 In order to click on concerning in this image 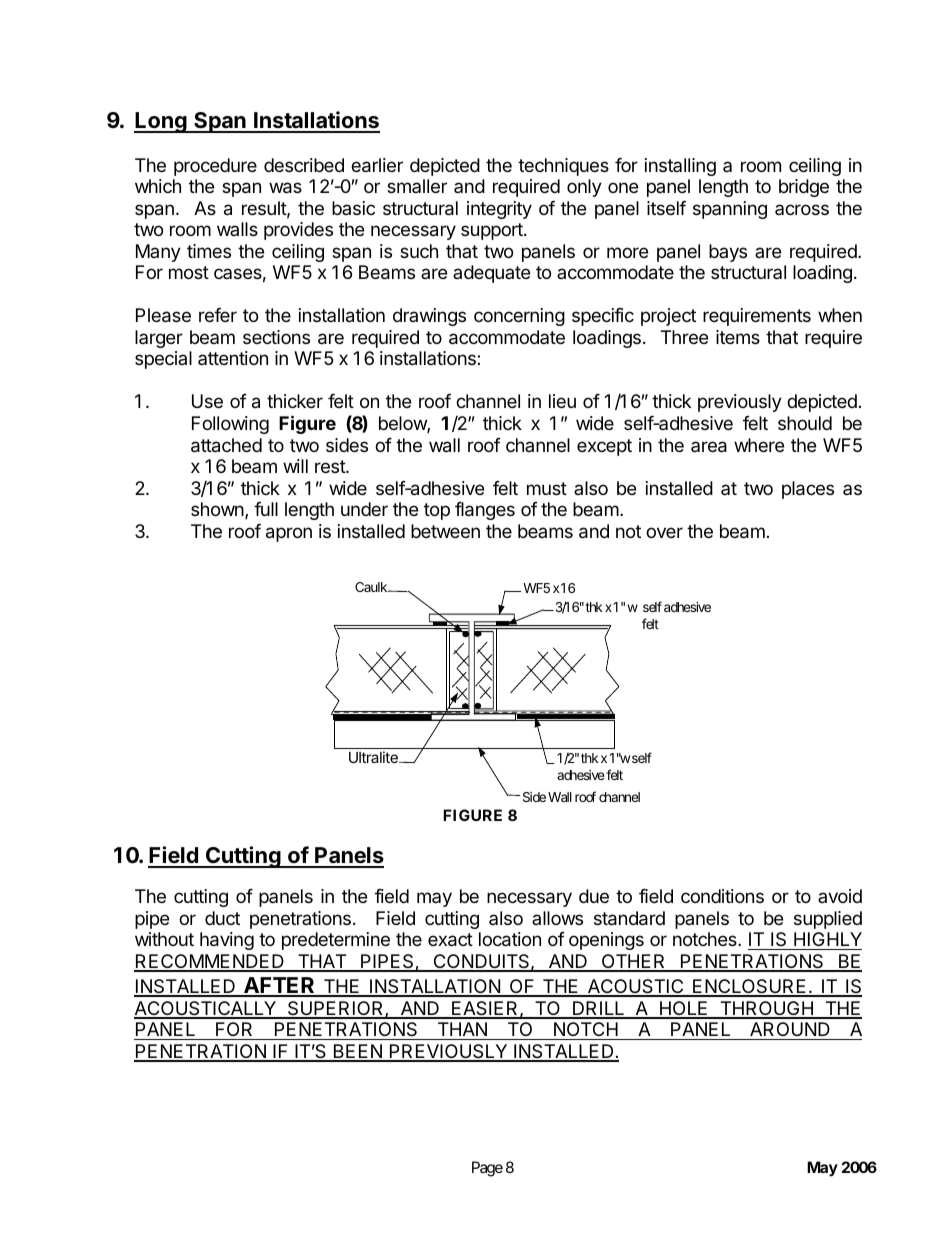, I will do `click(519, 317)`.
